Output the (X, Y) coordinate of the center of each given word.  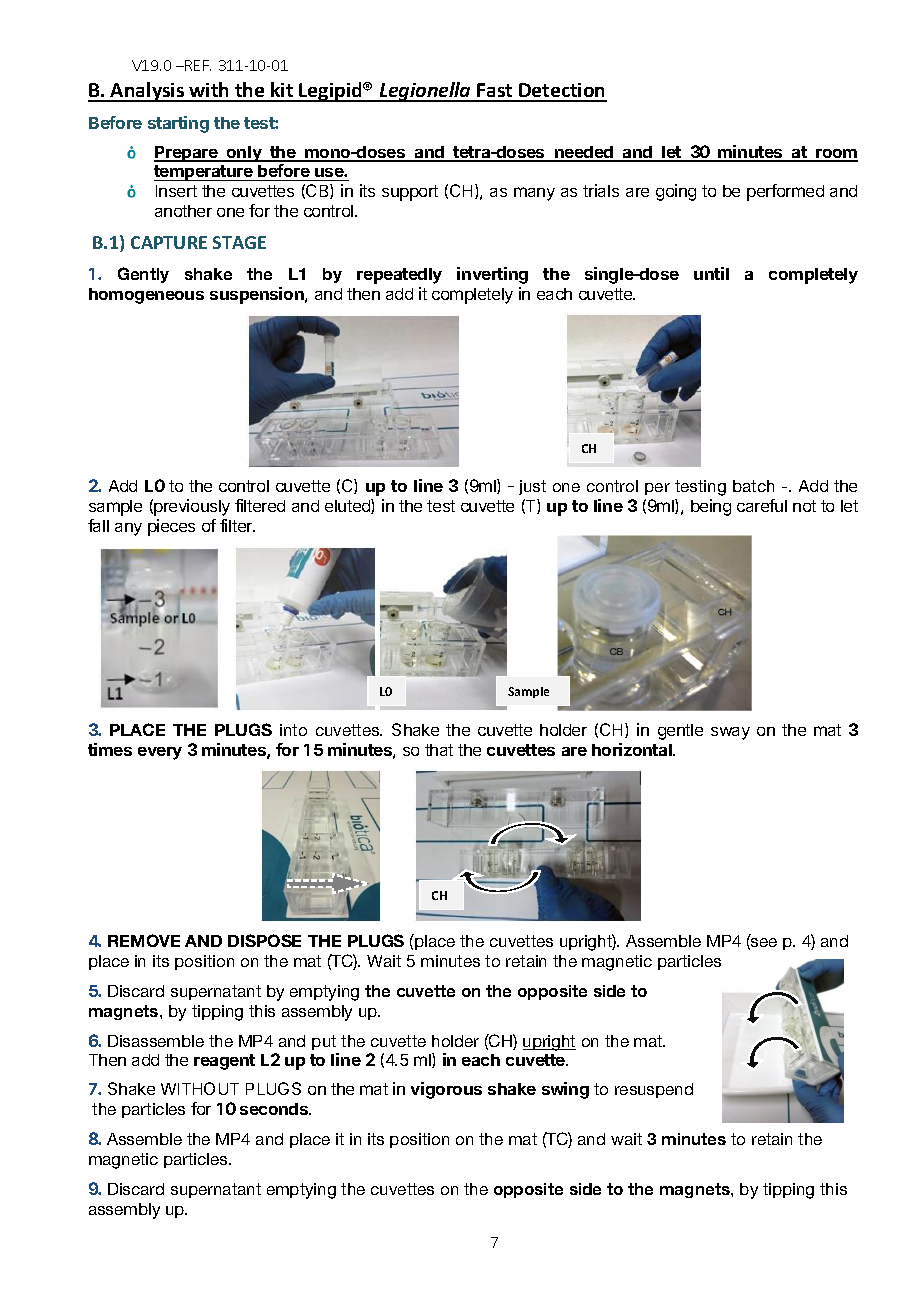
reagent (224, 1062)
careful (762, 505)
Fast (495, 92)
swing (565, 1090)
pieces (171, 527)
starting (178, 124)
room (836, 155)
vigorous (446, 1090)
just (532, 487)
